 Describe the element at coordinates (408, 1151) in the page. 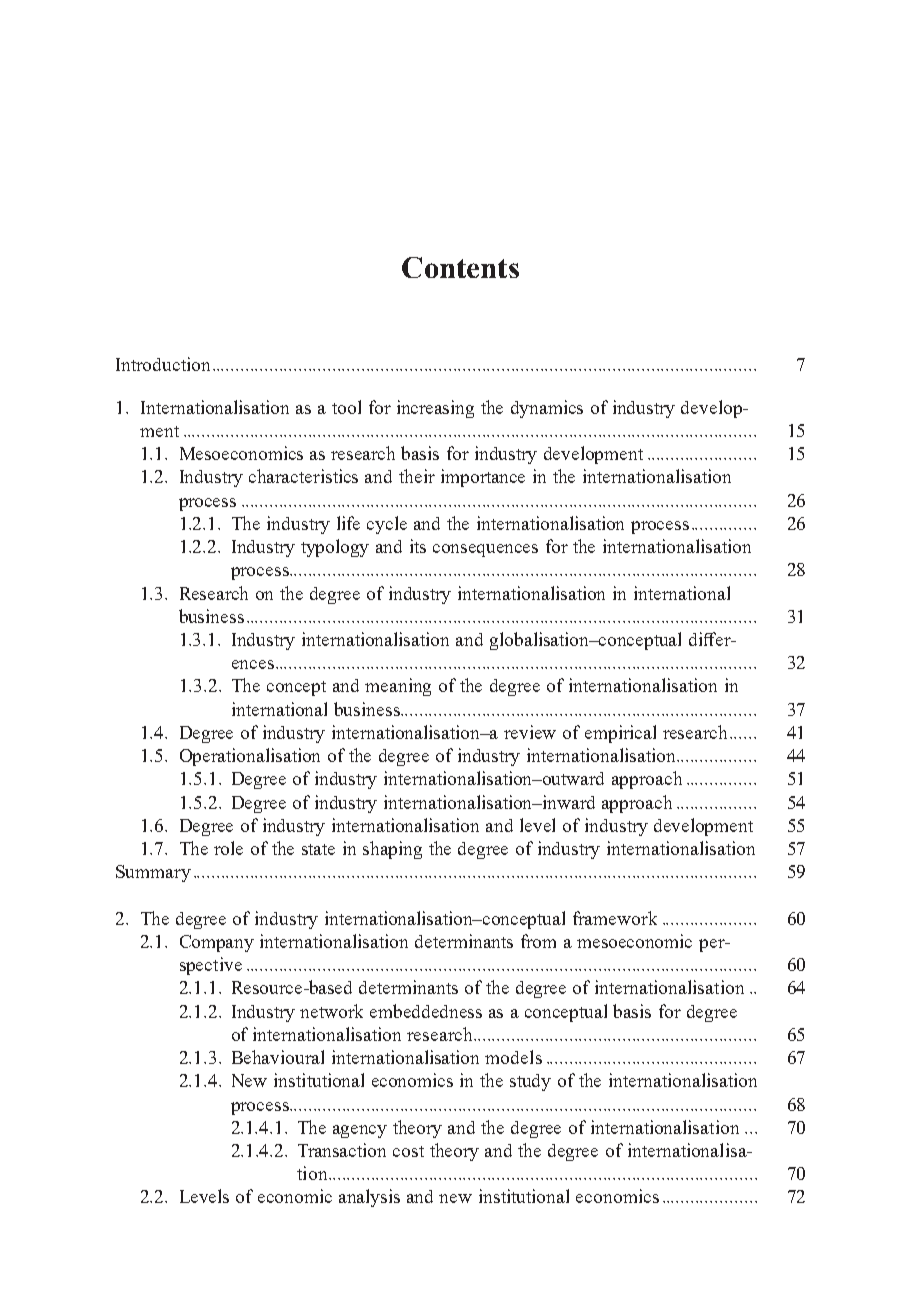

I see `cost` at that location.
